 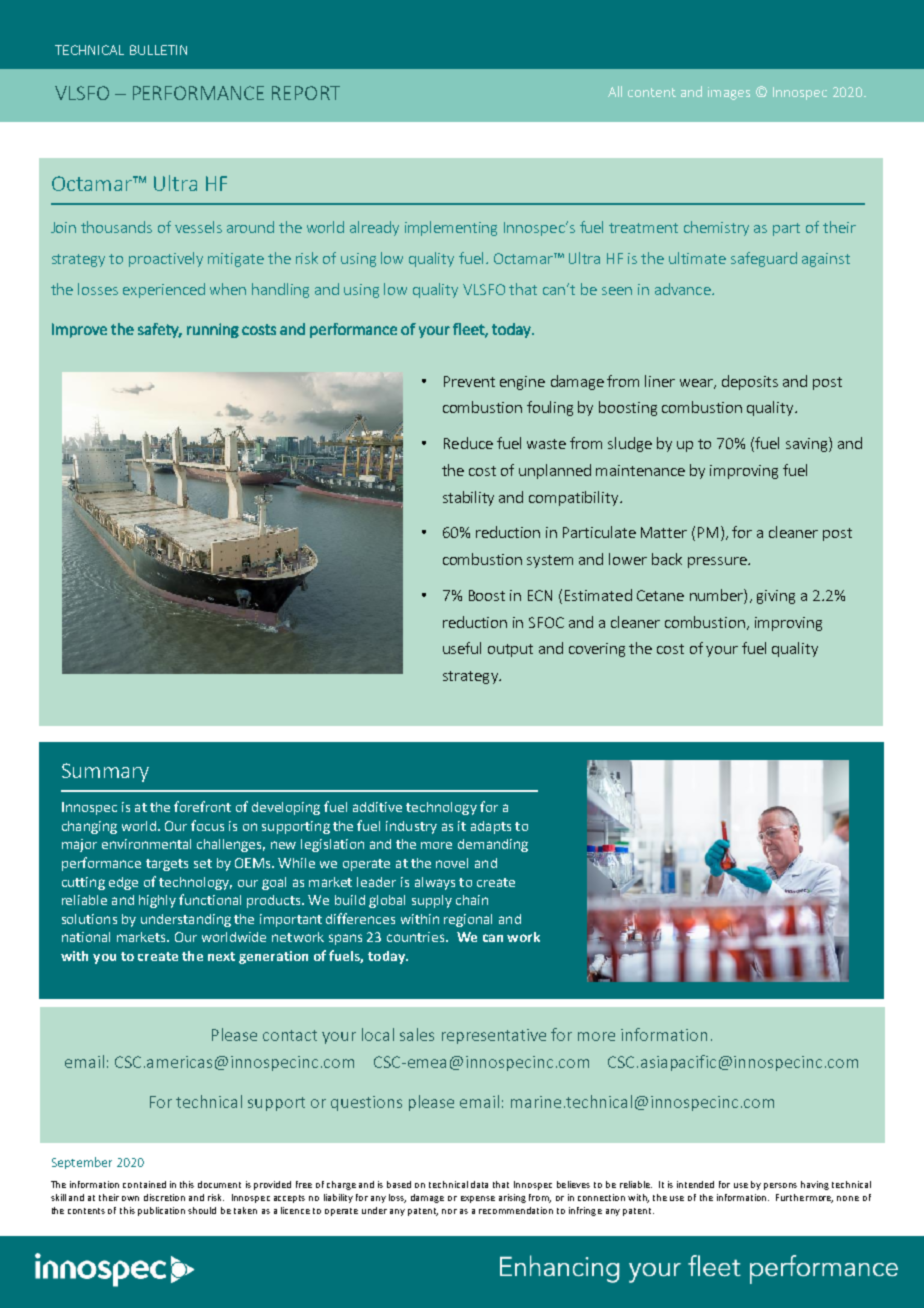 What do you see at coordinates (144, 1184) in the image?
I see `contained` at bounding box center [144, 1184].
